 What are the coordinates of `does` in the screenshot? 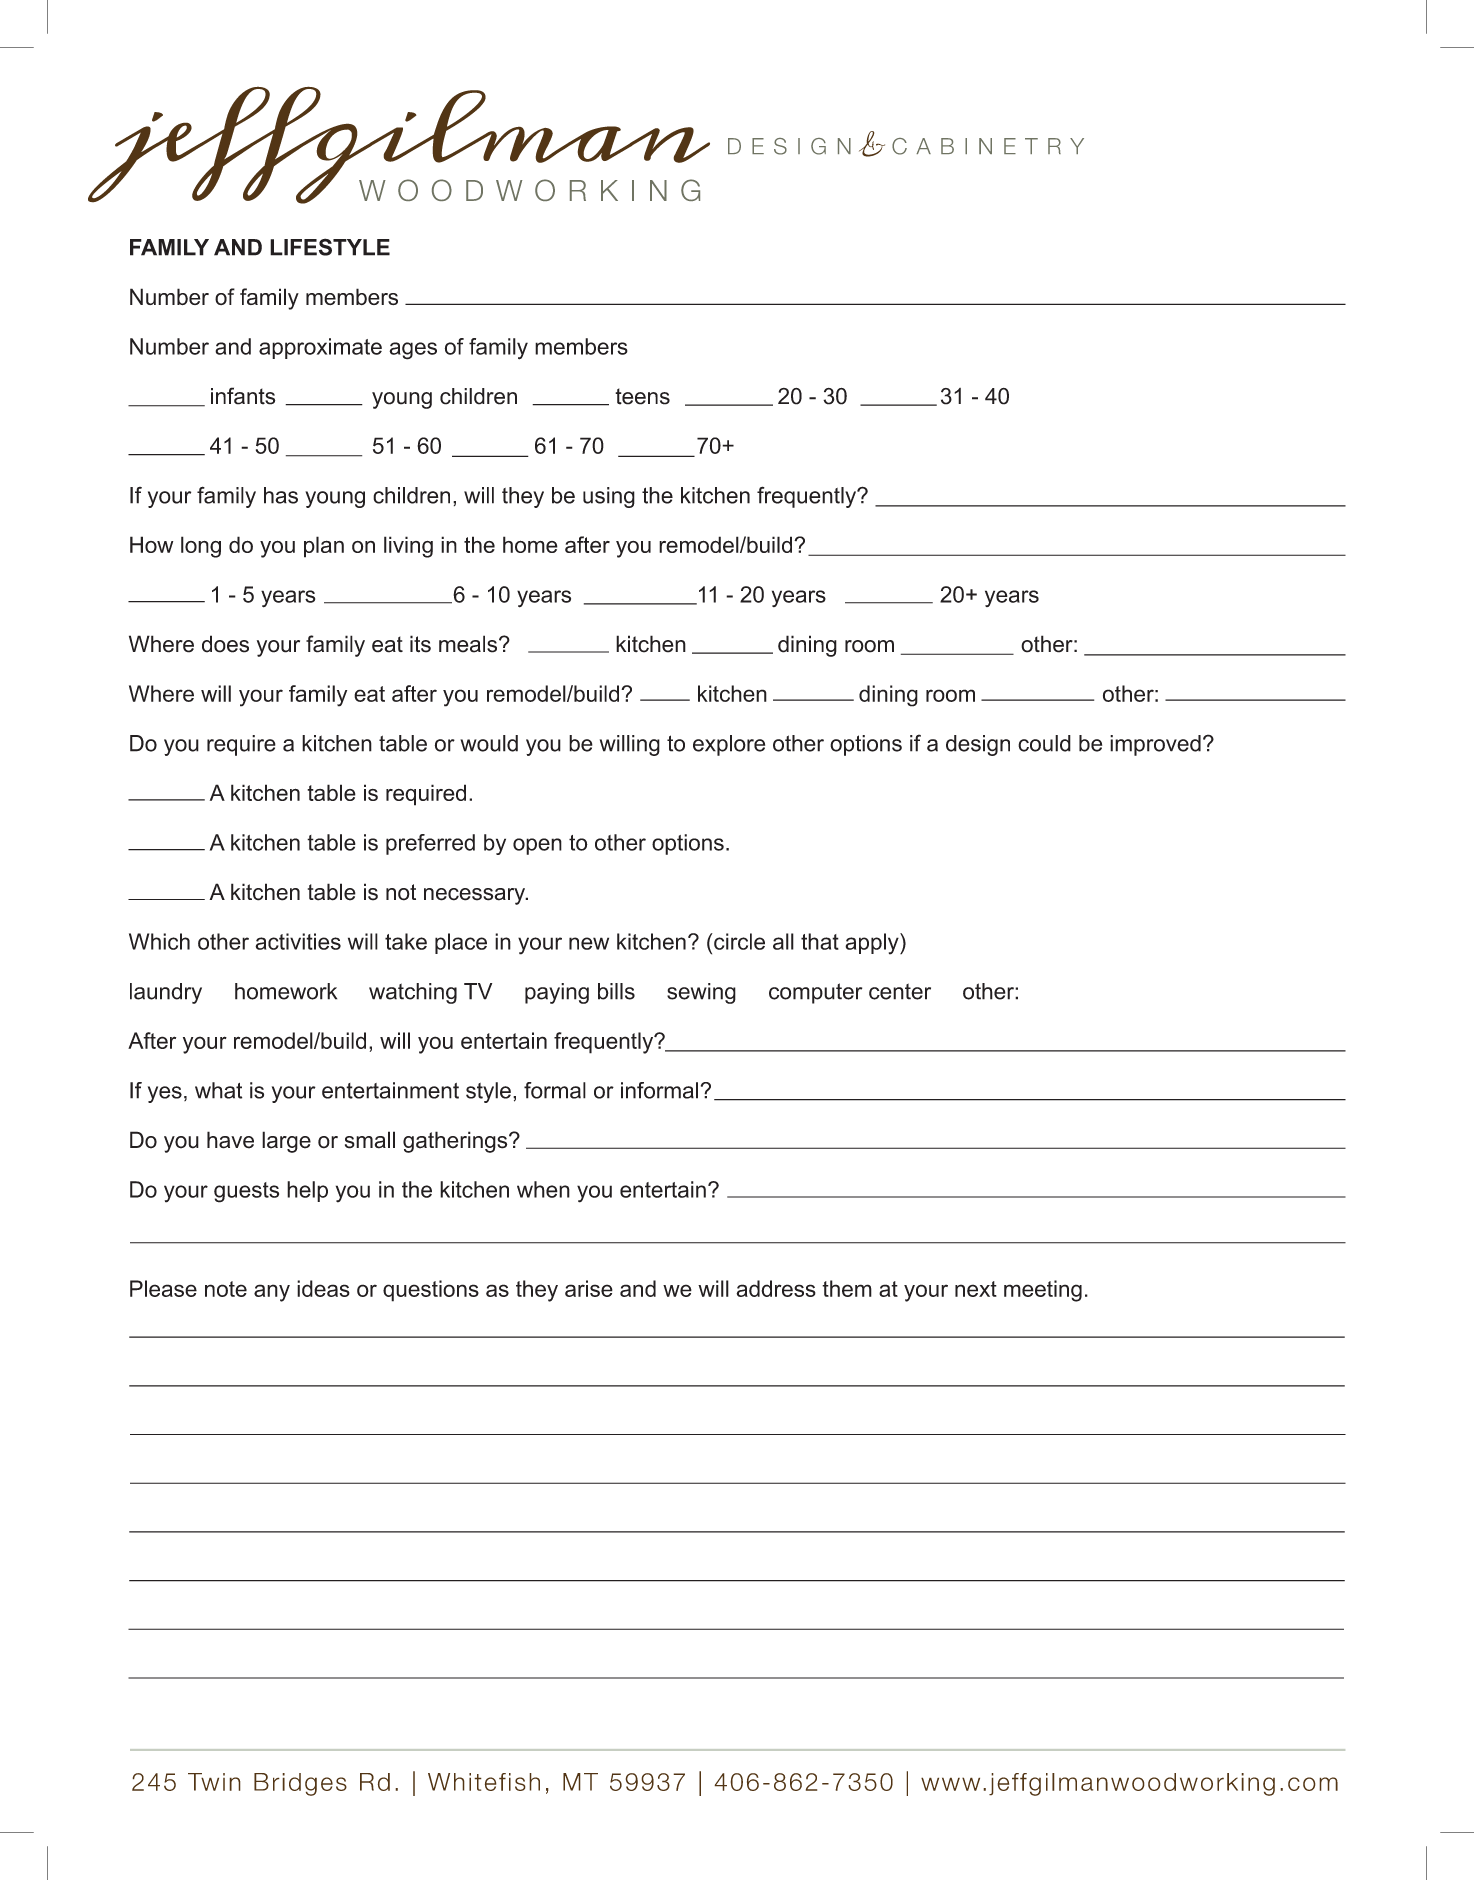 It's located at (225, 644).
